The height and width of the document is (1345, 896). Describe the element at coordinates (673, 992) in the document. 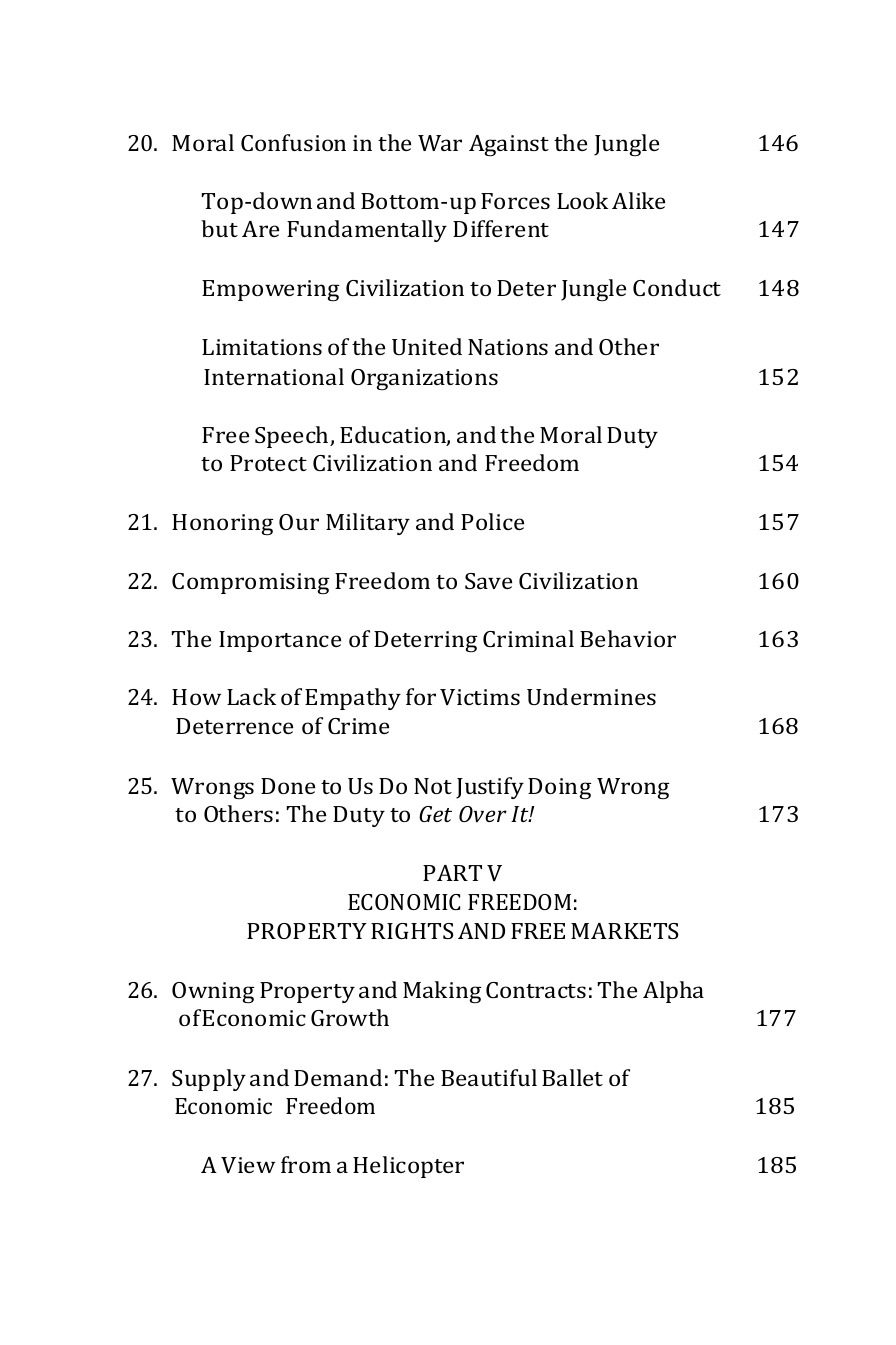

I see `Alpha` at that location.
